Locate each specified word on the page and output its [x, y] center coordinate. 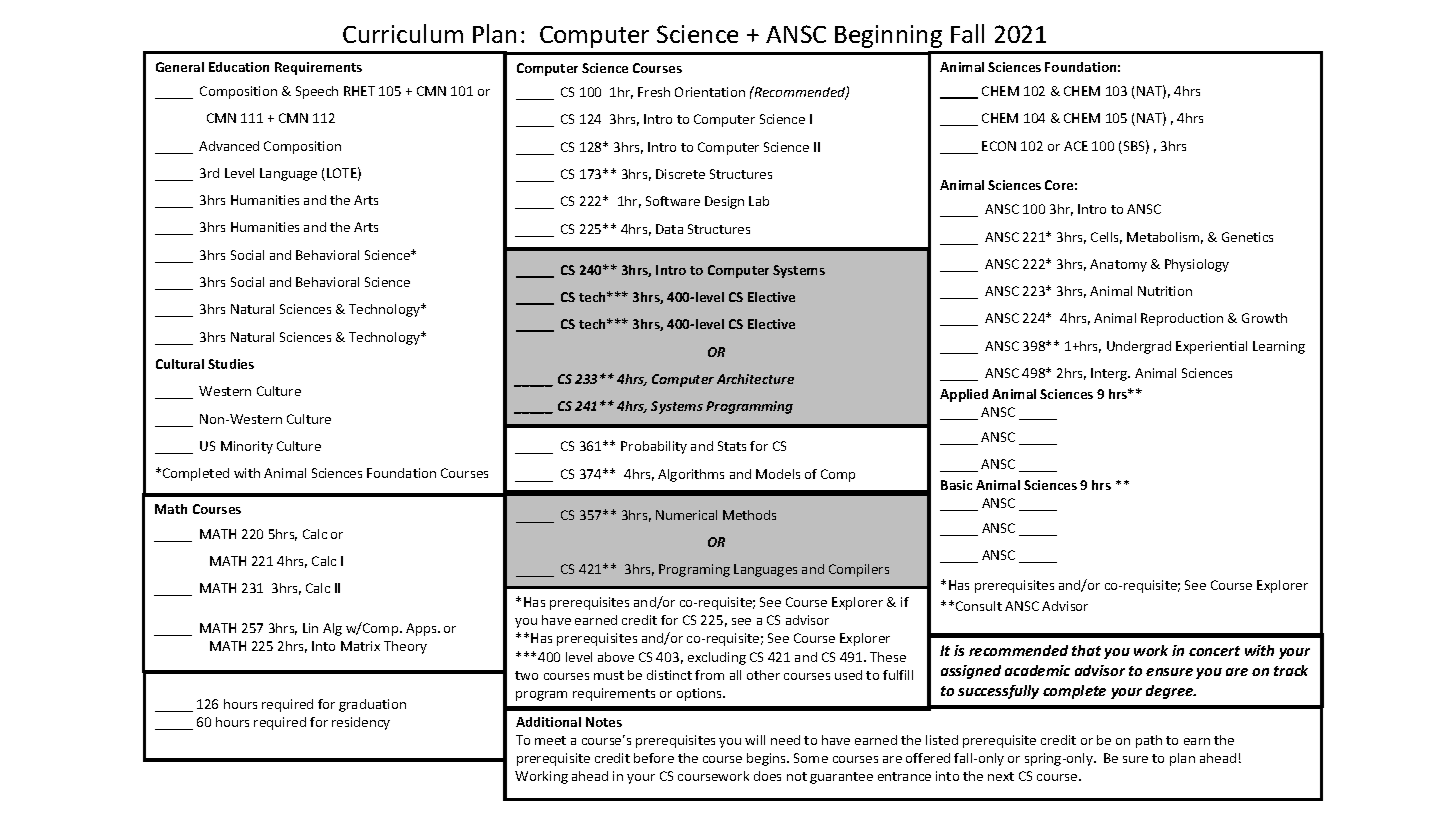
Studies [231, 364]
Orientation [710, 92]
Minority [247, 447]
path [1149, 741]
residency [361, 723]
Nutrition [1165, 291]
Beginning [888, 36]
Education [239, 67]
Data [669, 229]
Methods [749, 515]
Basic [956, 485]
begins [768, 759]
